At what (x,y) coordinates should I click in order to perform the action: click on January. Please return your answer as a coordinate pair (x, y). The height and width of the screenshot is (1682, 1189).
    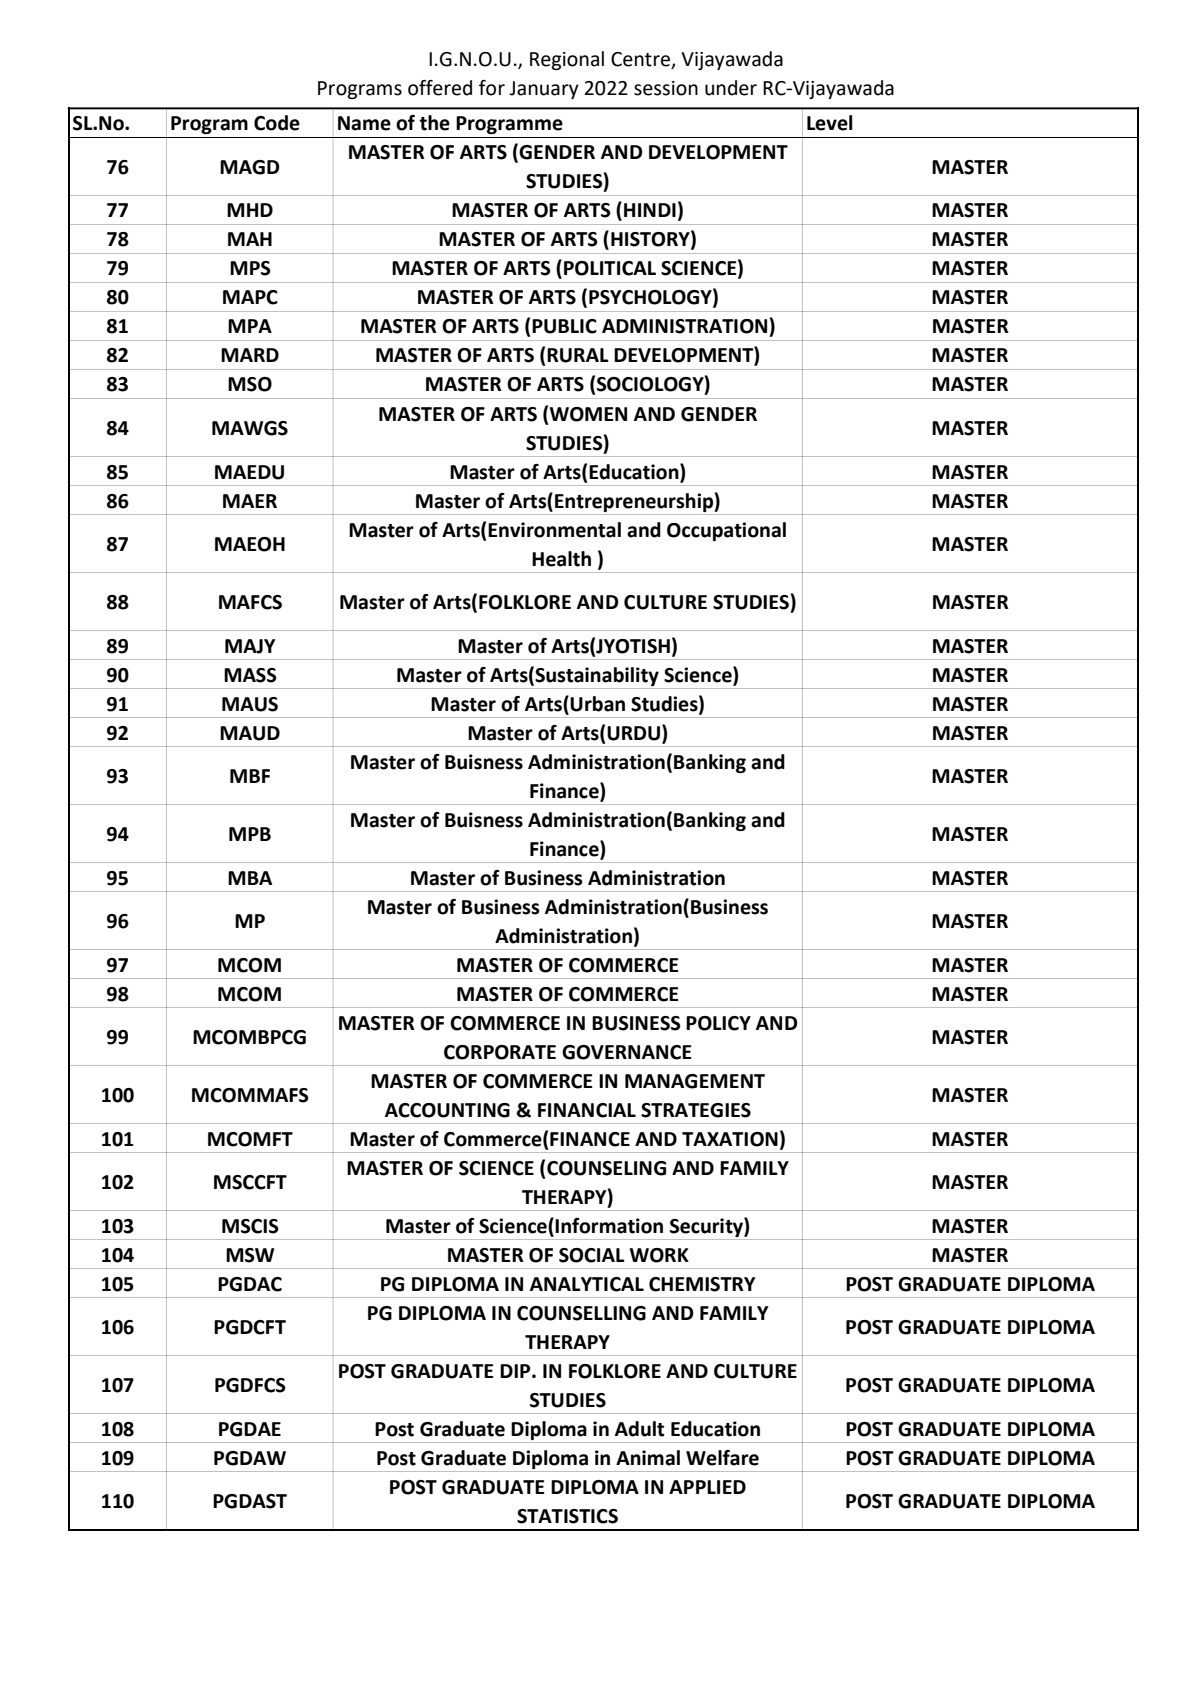
    Looking at the image, I should click on (544, 90).
